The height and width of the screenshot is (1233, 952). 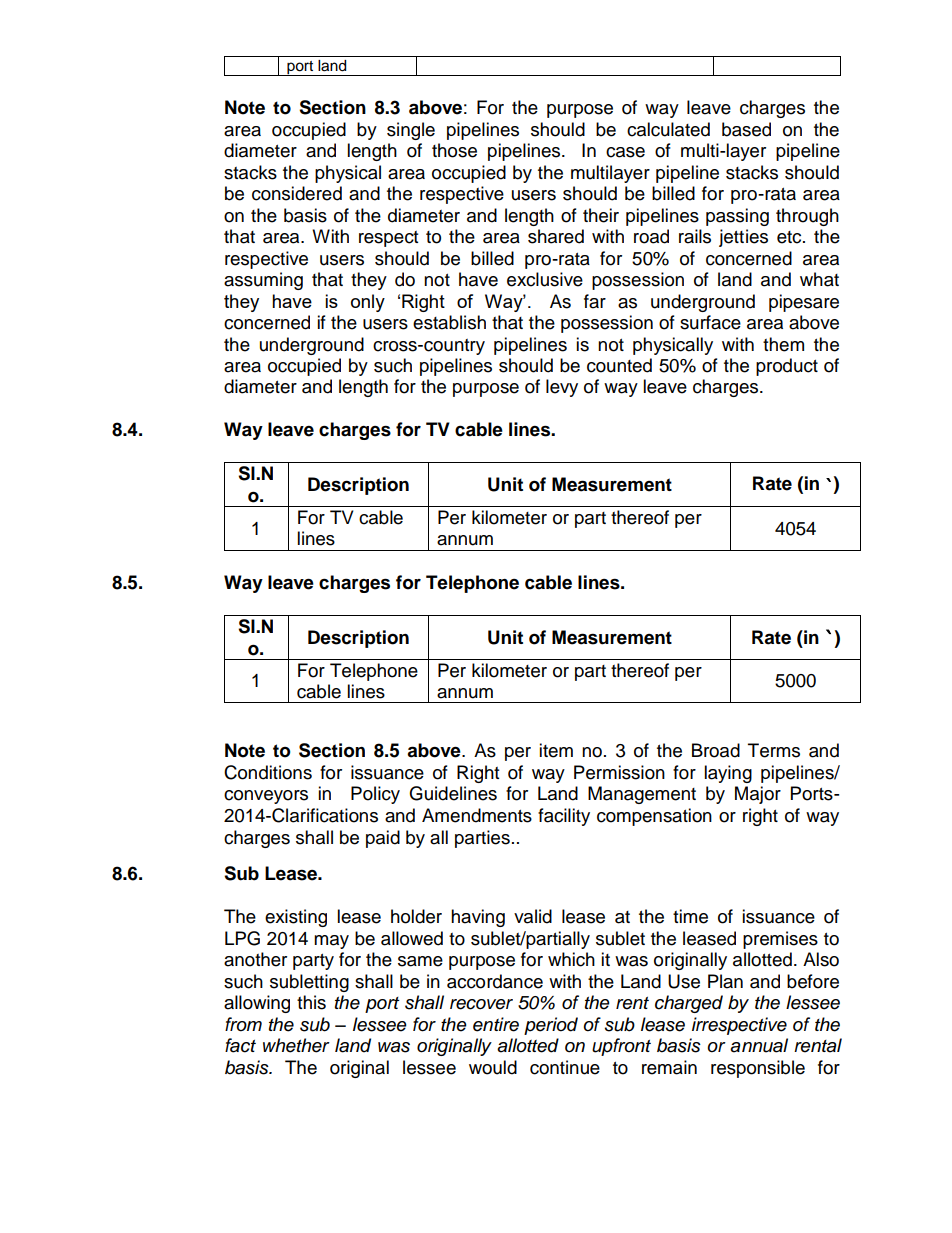 I want to click on whether, so click(x=296, y=1045).
